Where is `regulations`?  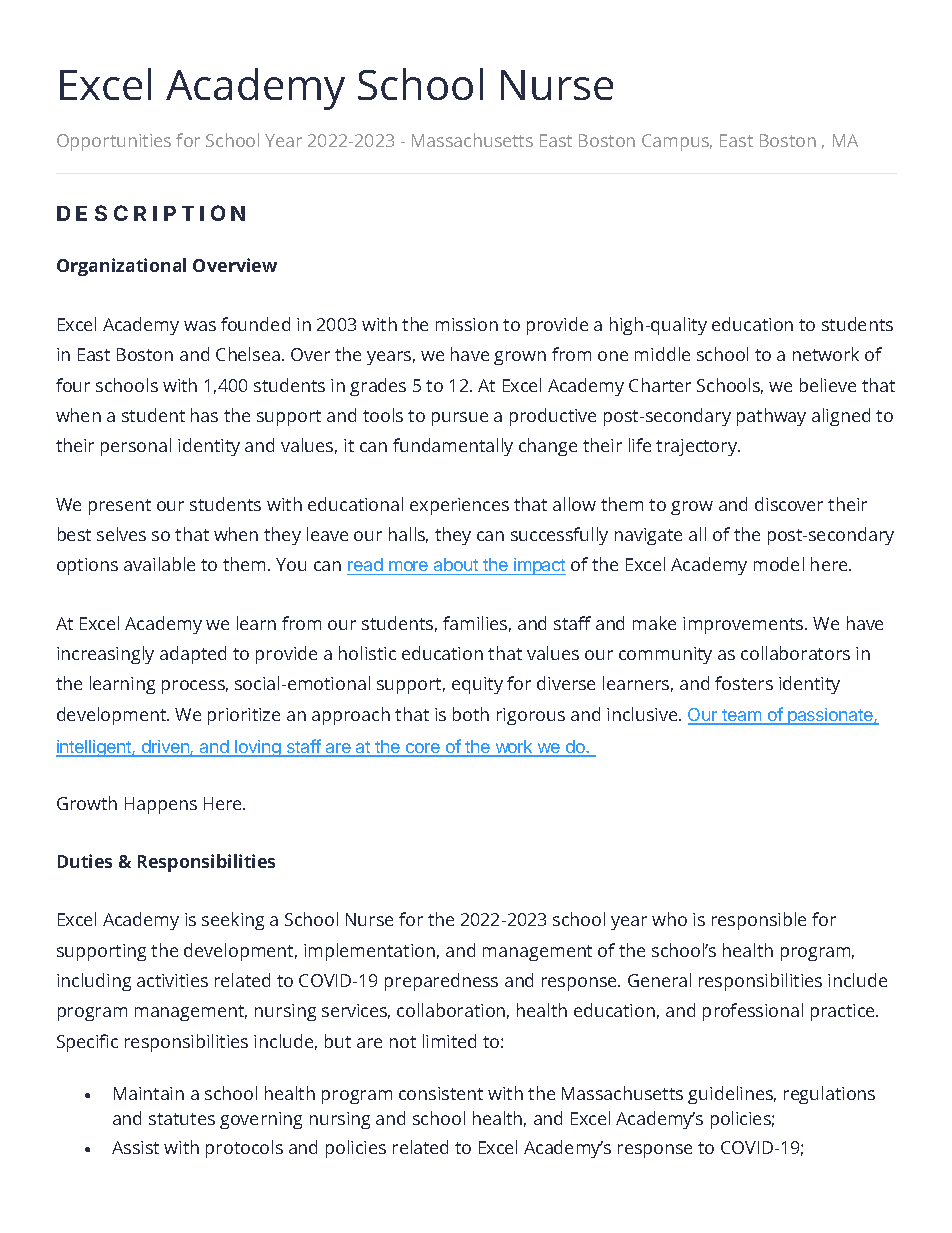
regulations is located at coordinates (829, 1095).
